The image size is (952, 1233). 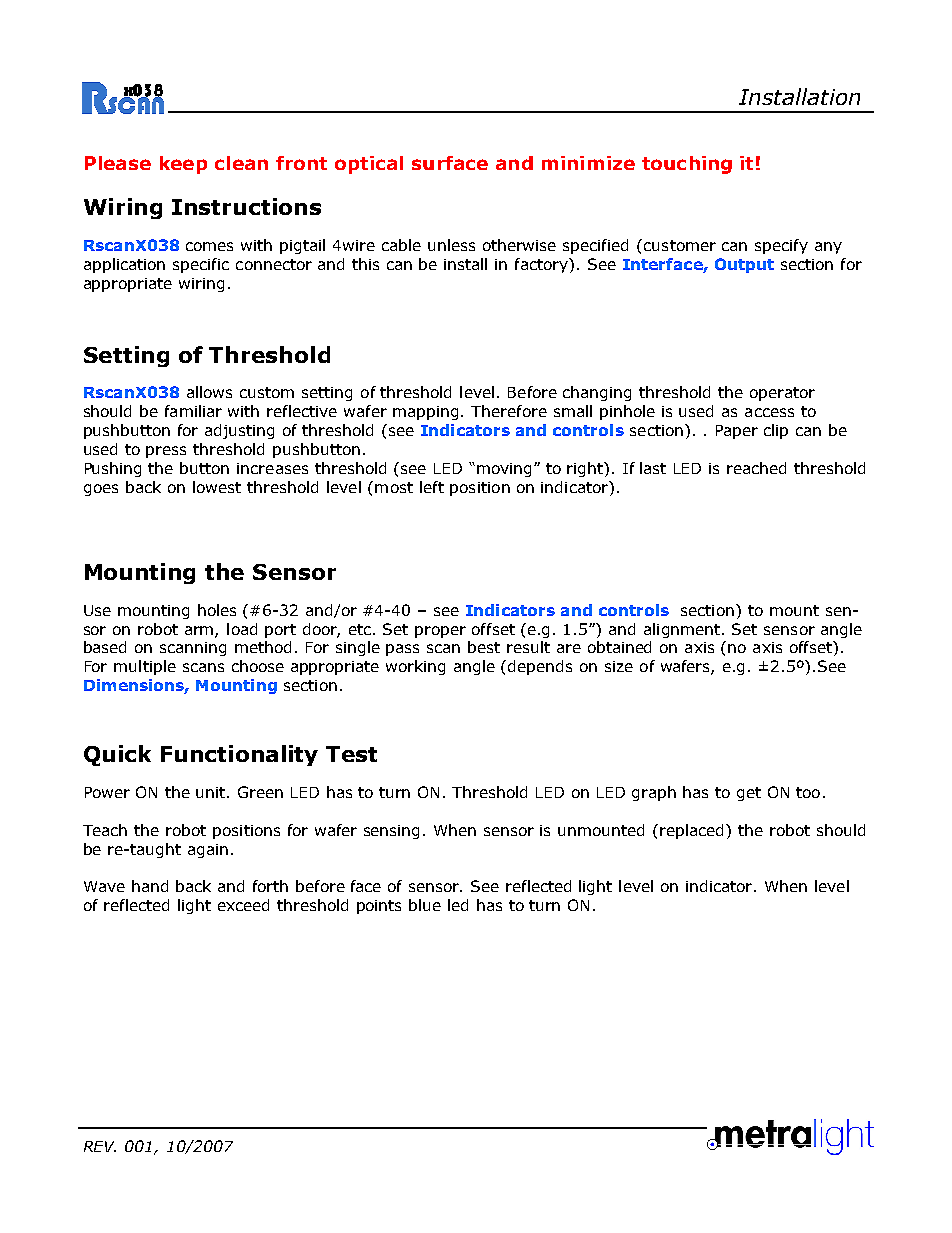 What do you see at coordinates (425, 905) in the document?
I see `blue` at bounding box center [425, 905].
